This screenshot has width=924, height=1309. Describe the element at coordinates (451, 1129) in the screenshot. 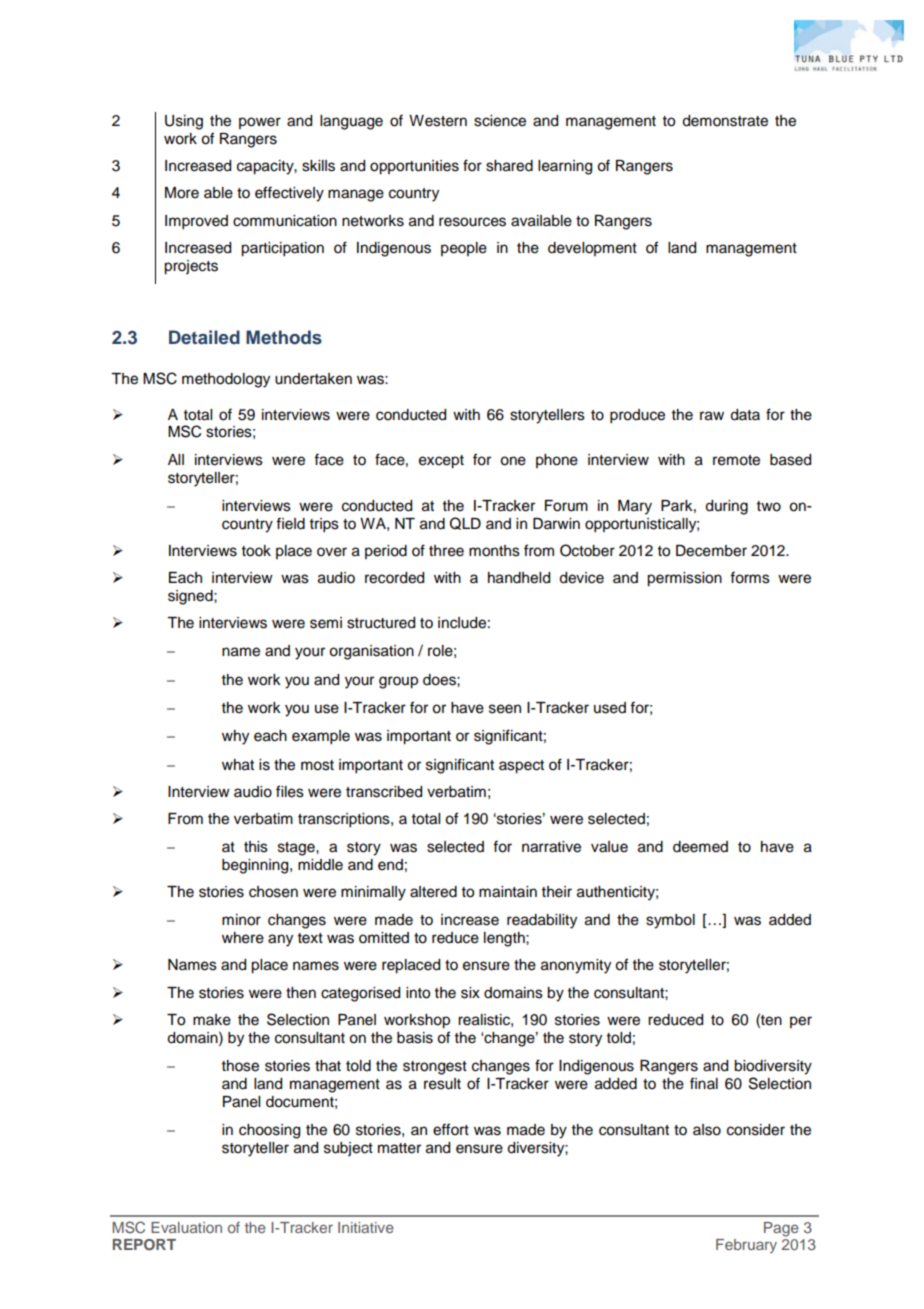

I see `effort` at that location.
